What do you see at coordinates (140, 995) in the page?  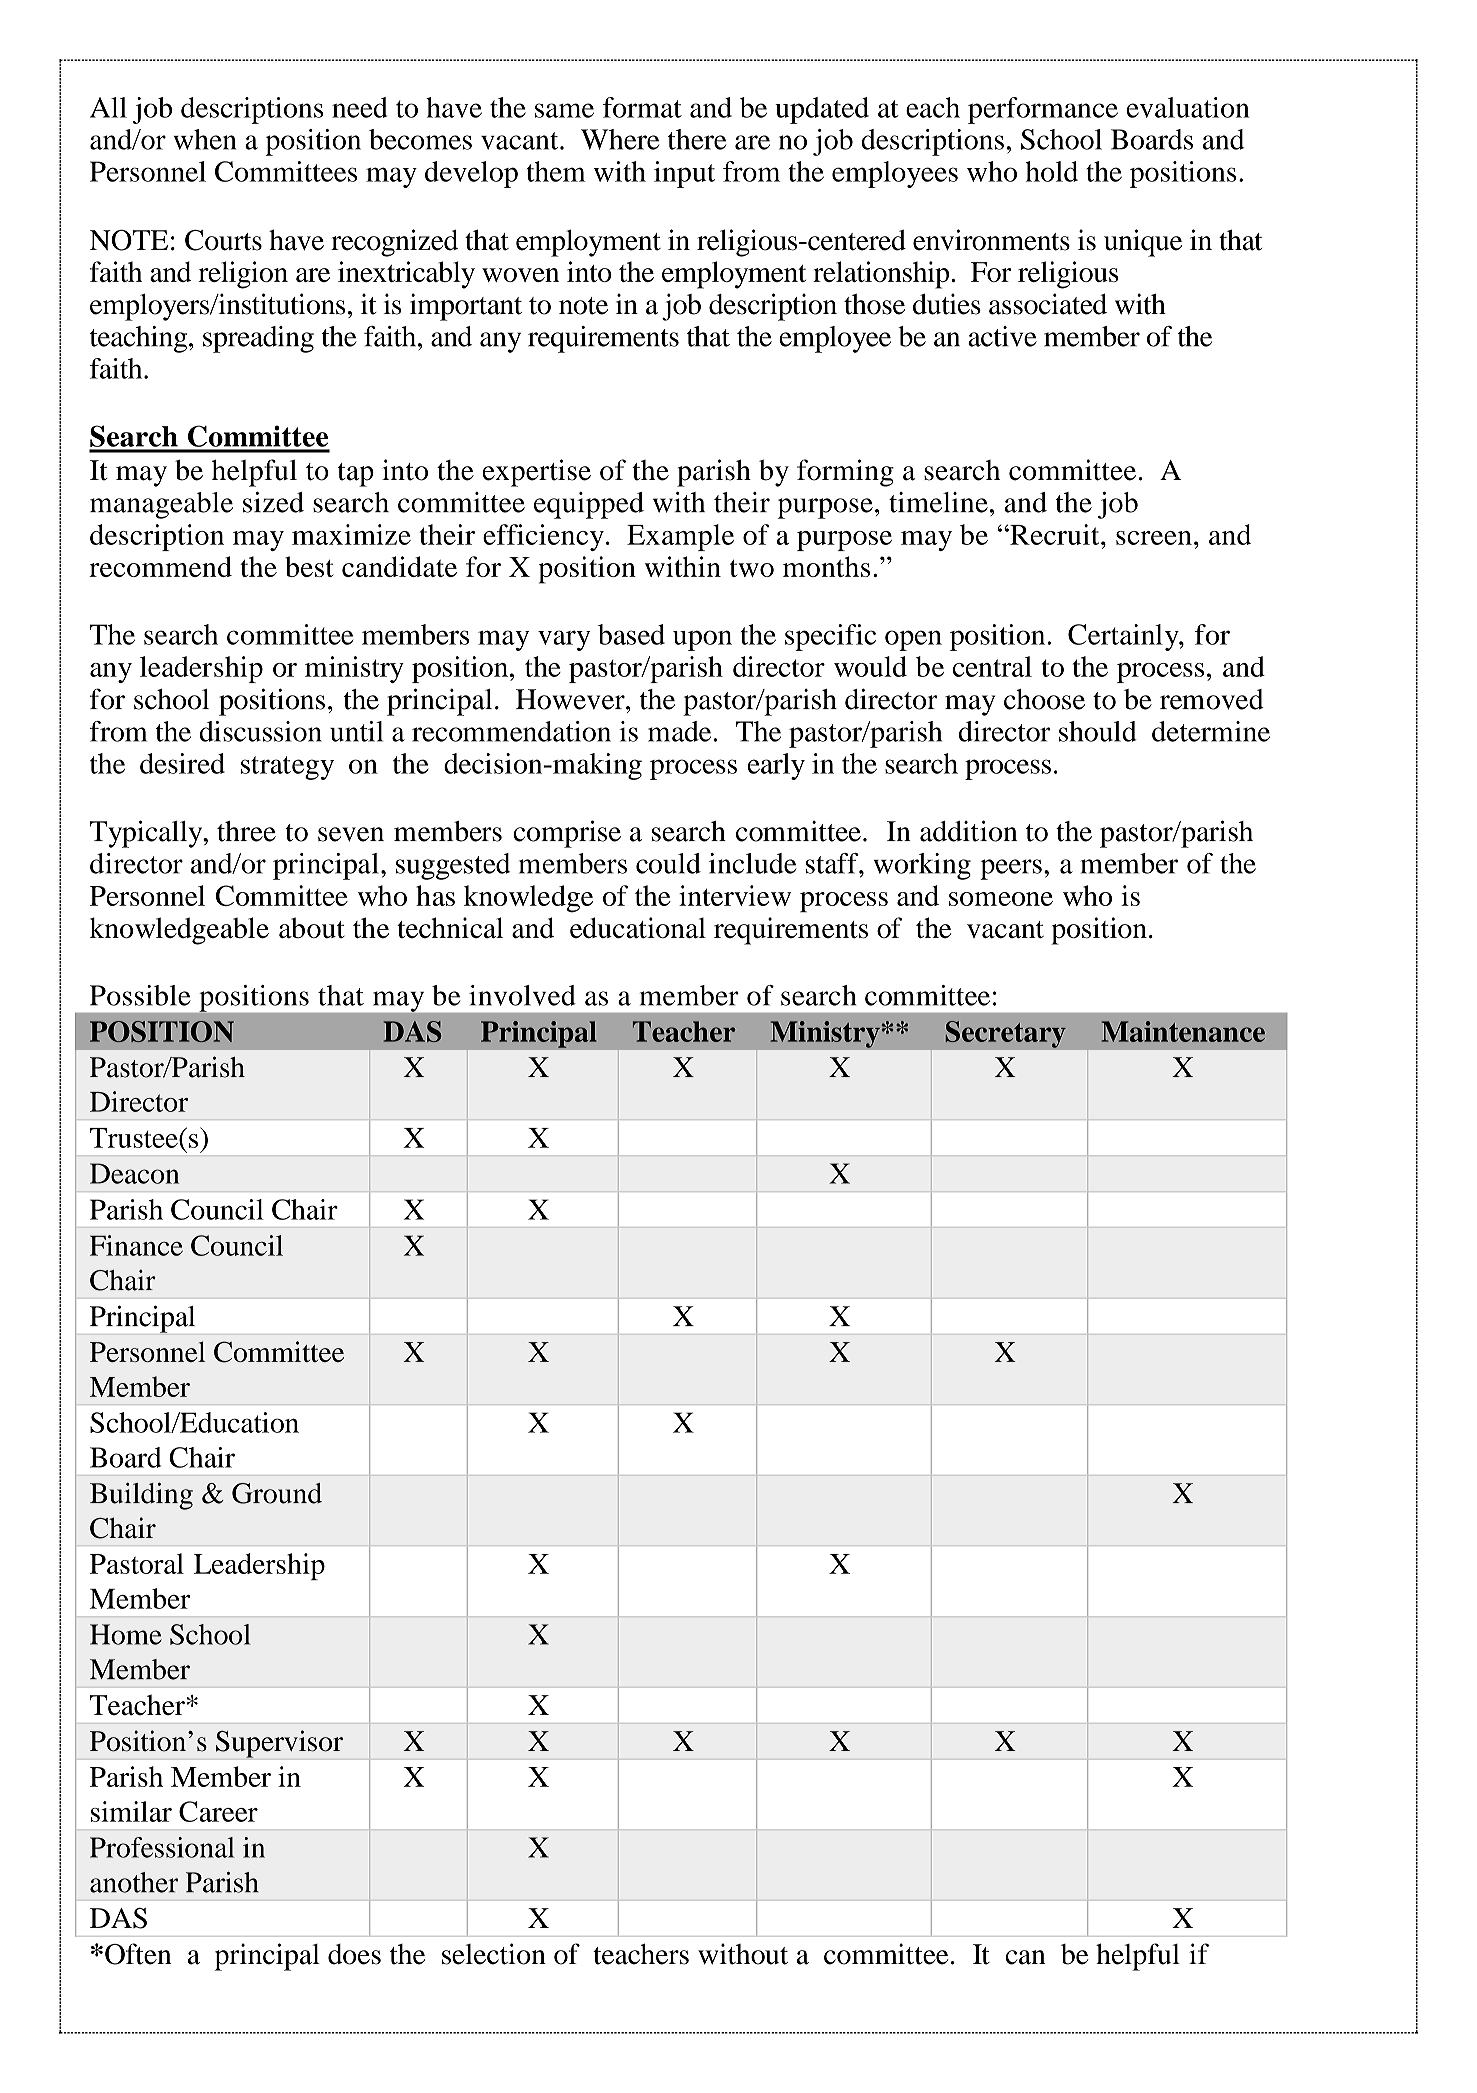 I see `Possible` at bounding box center [140, 995].
